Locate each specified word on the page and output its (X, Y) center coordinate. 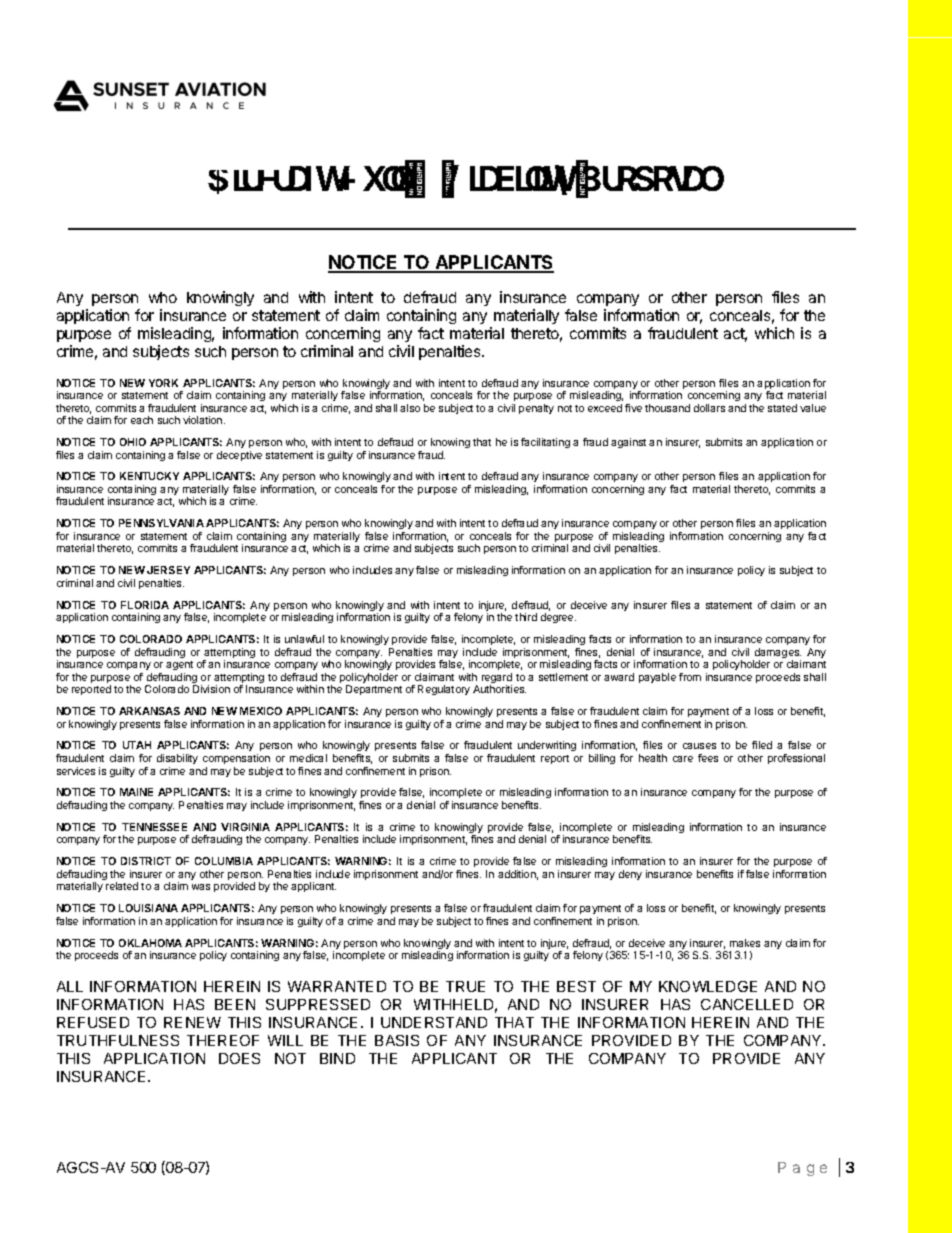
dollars (709, 408)
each (142, 420)
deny (630, 875)
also (410, 408)
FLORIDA (145, 605)
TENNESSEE (154, 827)
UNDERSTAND (434, 1022)
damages (777, 654)
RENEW (192, 1022)
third (526, 617)
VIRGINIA (245, 827)
